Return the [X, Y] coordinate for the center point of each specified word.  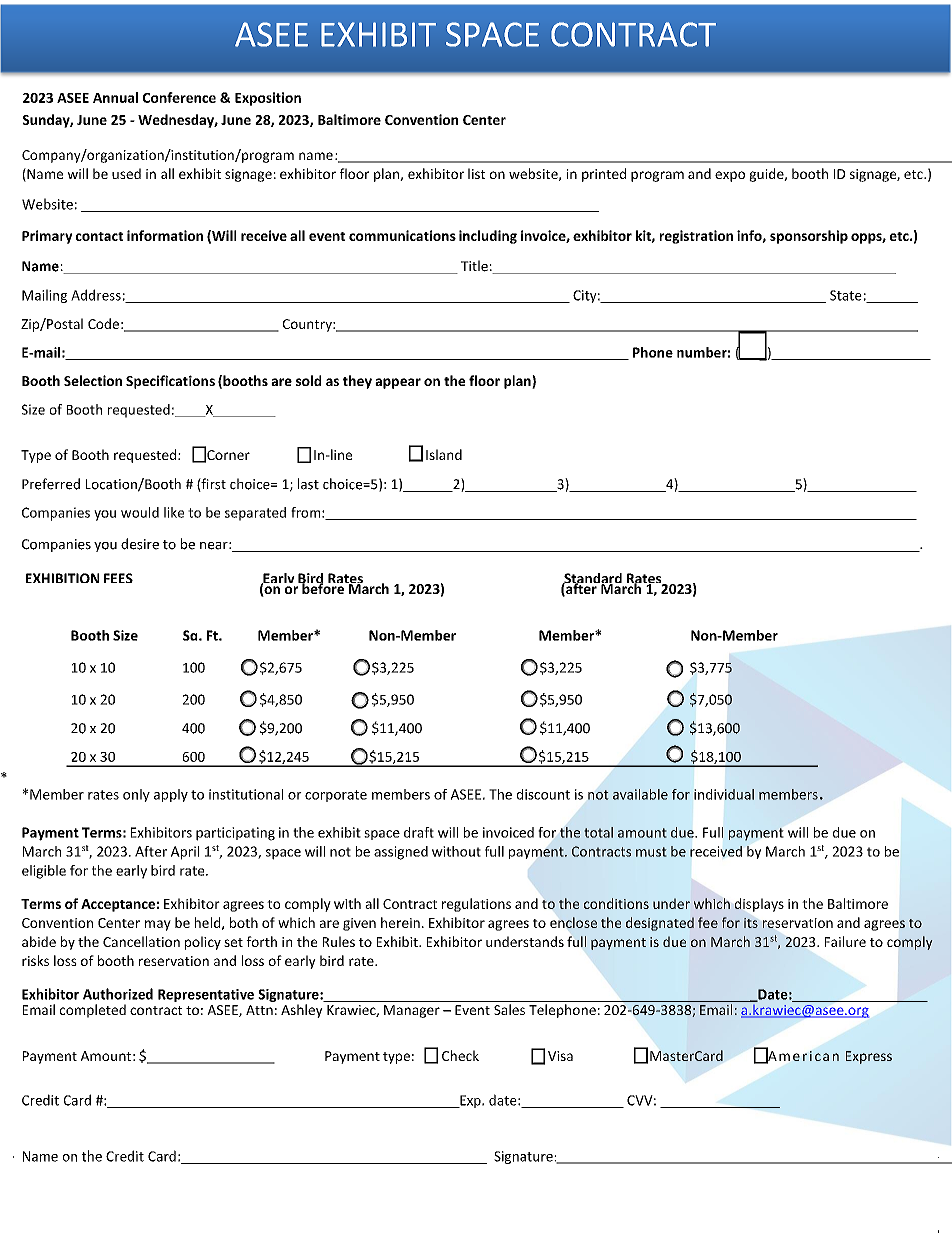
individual [724, 794]
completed [93, 1011]
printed [604, 175]
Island [444, 454]
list [476, 173]
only [136, 795]
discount [543, 794]
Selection [93, 380]
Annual [115, 97]
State [846, 295]
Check [460, 1055]
